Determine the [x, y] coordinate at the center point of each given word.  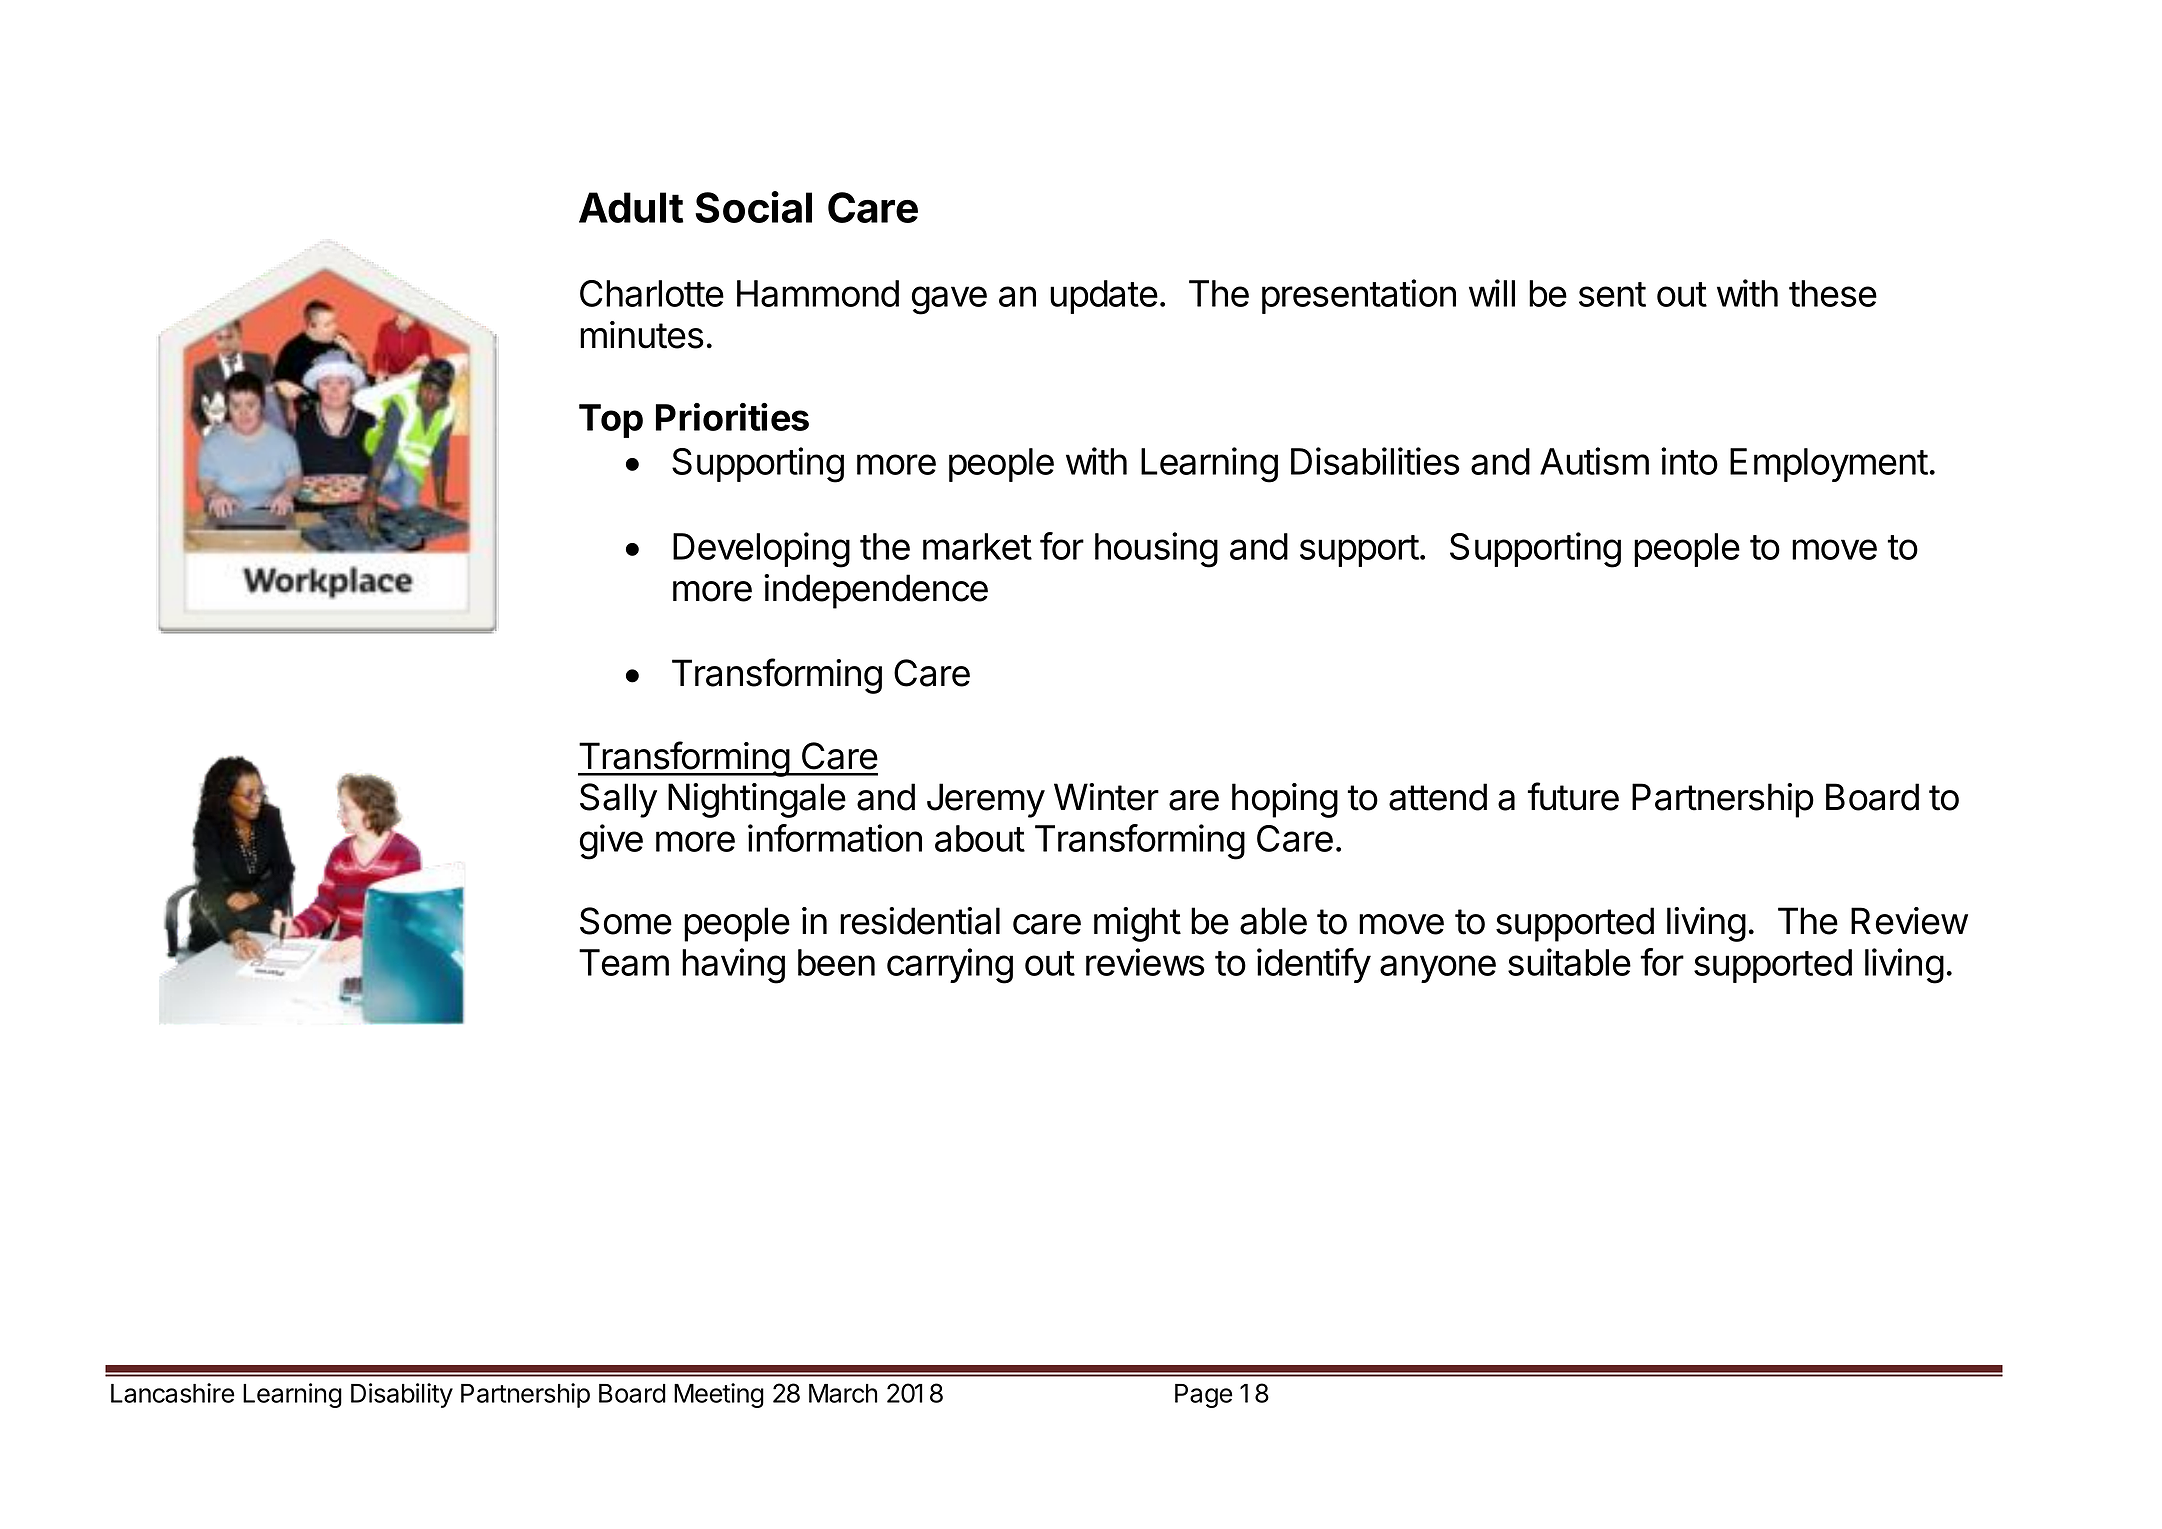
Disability [402, 1395]
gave [949, 300]
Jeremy [986, 800]
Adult [631, 207]
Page [1204, 1396]
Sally [618, 800]
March [843, 1393]
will [1492, 293]
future [1573, 796]
